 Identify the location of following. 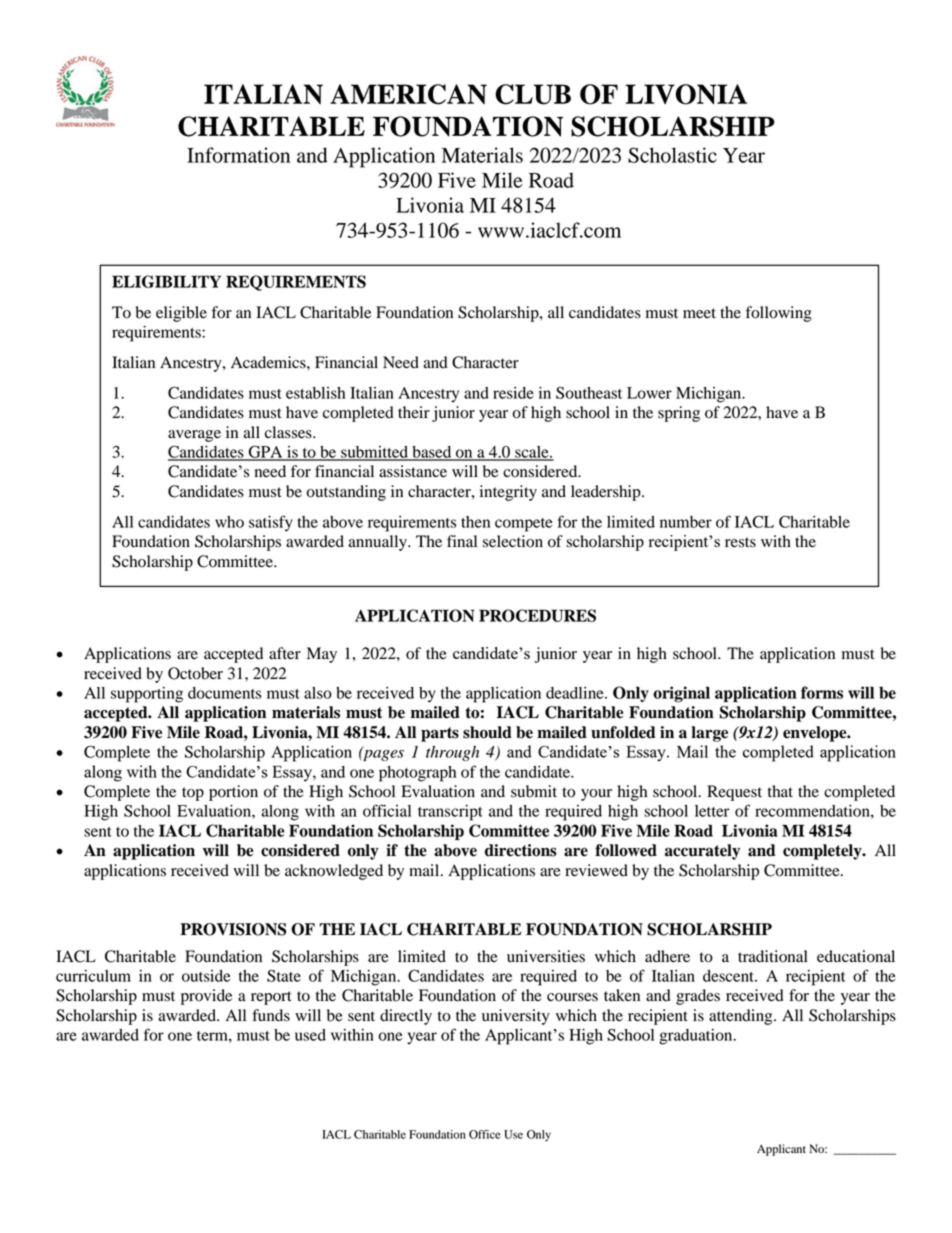
(779, 314).
